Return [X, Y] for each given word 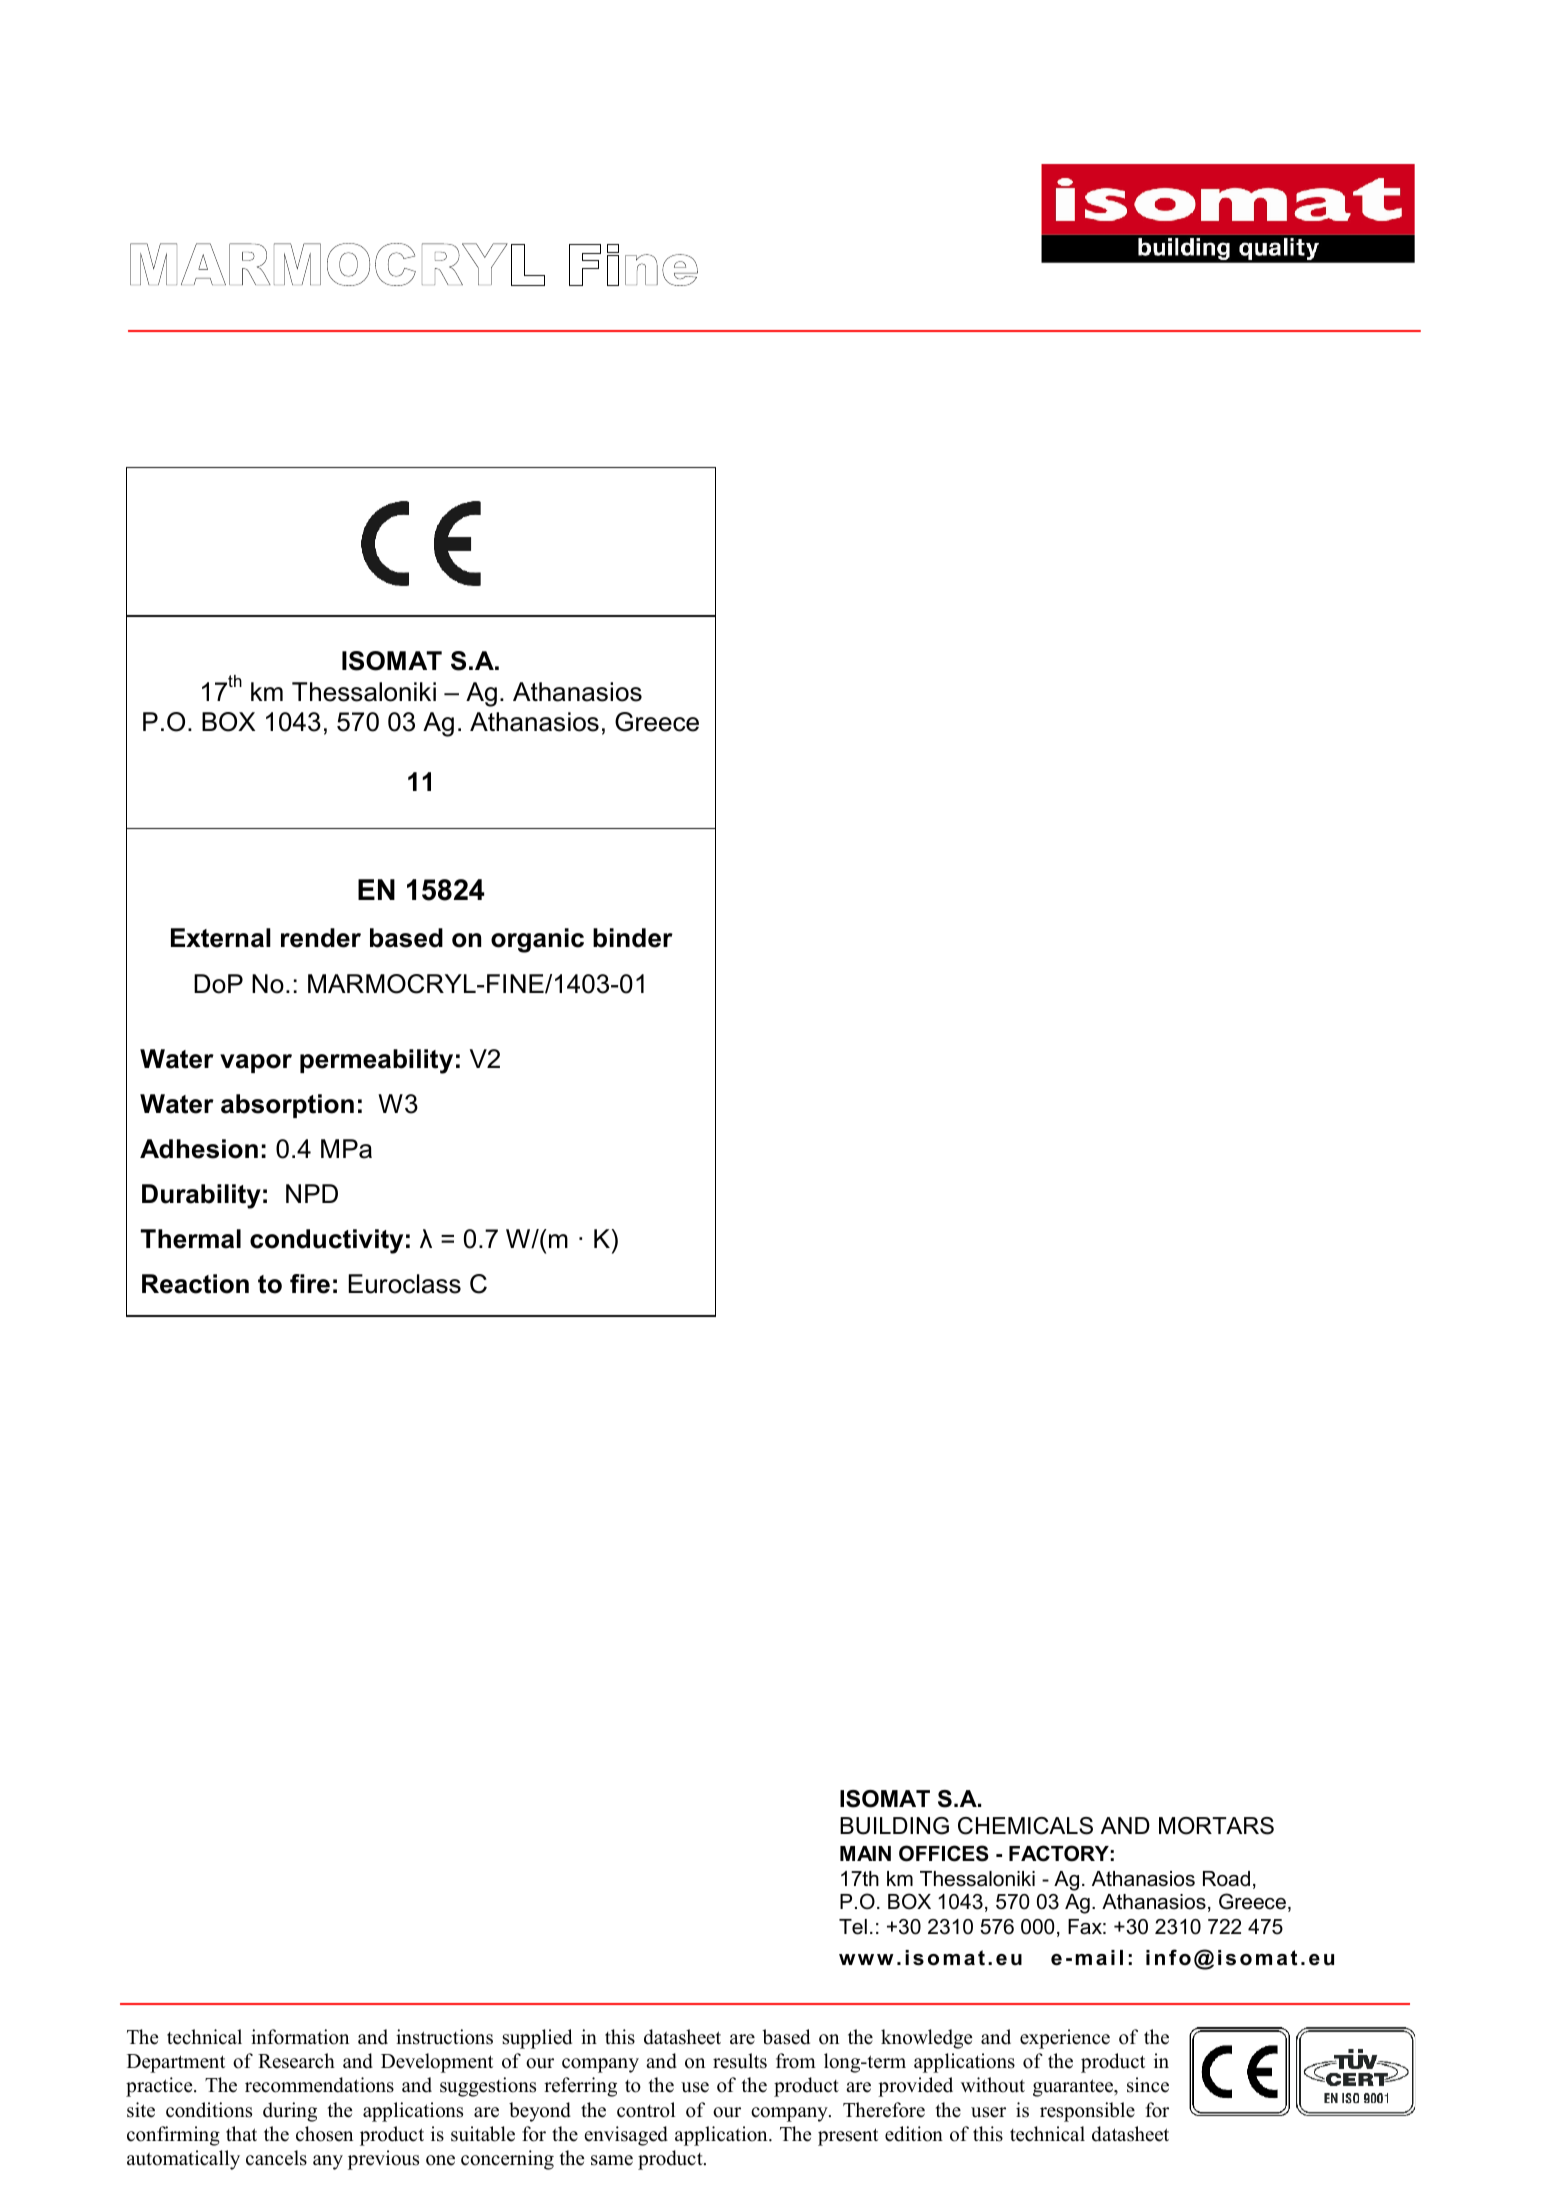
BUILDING [894, 1826]
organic [537, 940]
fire [310, 1284]
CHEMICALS [1025, 1826]
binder [633, 938]
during [290, 2112]
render [321, 938]
